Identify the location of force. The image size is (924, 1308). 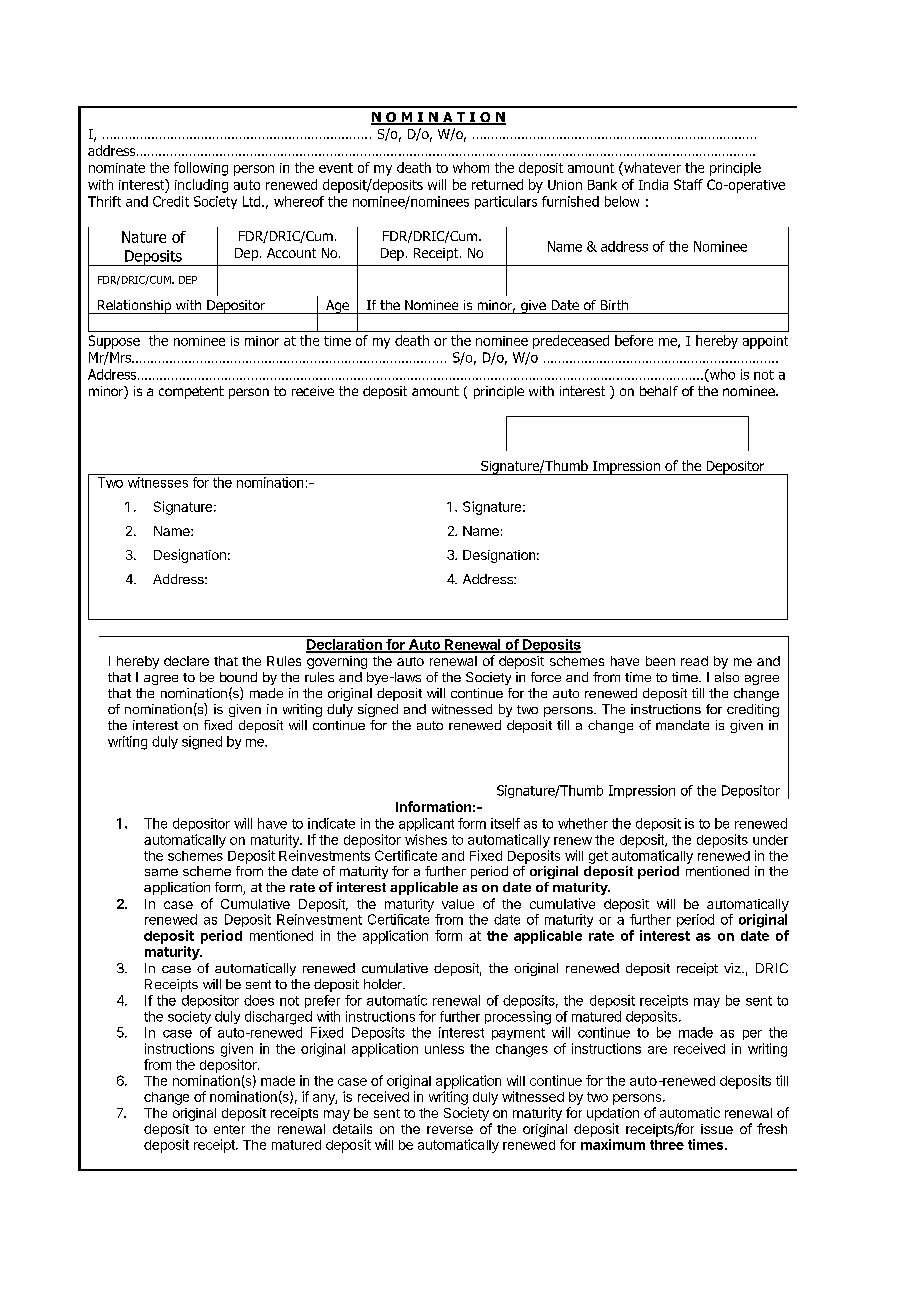
(546, 677).
